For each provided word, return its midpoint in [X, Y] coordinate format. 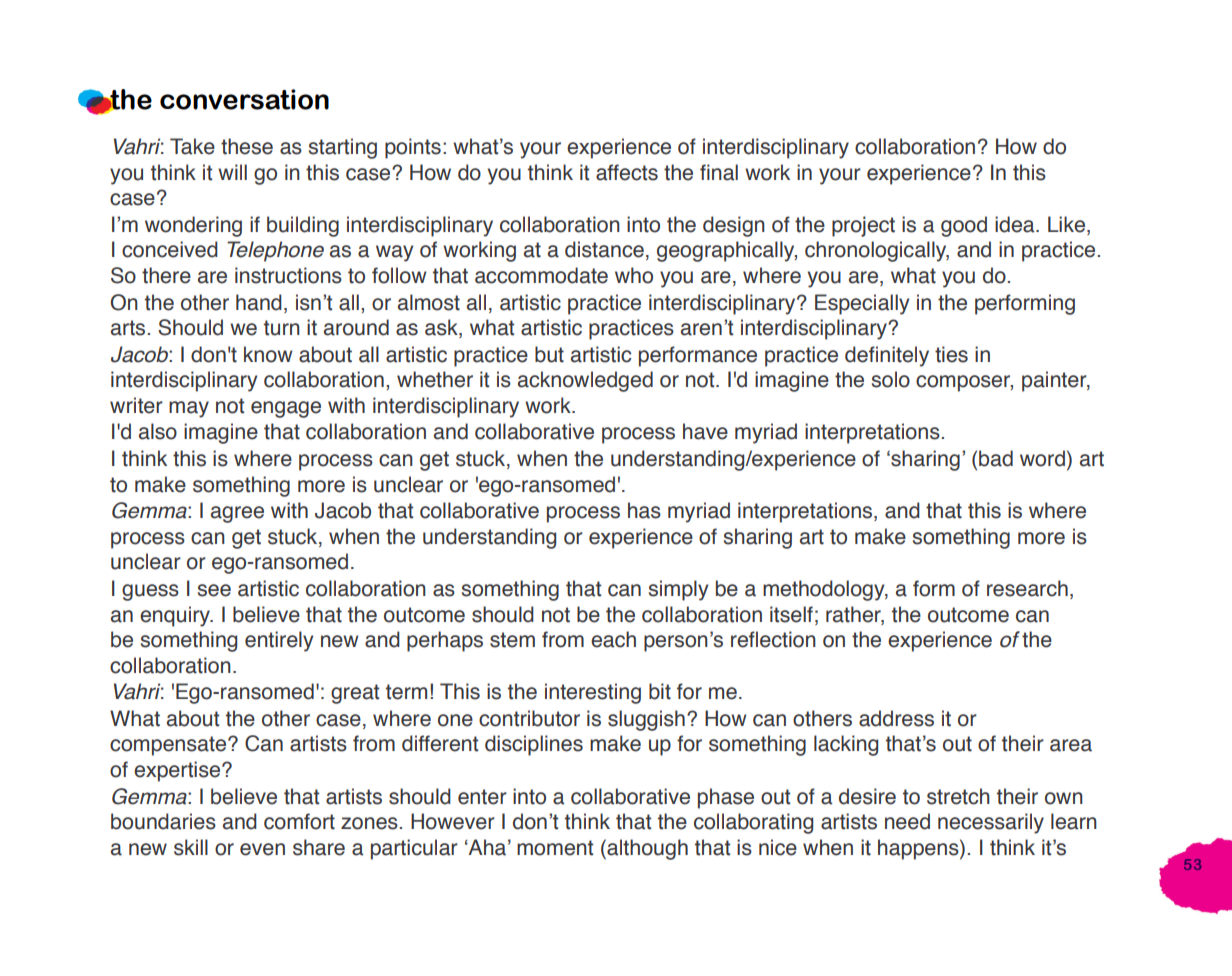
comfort [299, 821]
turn [282, 328]
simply [678, 590]
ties [951, 354]
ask [442, 328]
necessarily [991, 823]
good [964, 226]
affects [627, 172]
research [1027, 588]
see [214, 590]
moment [555, 848]
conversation [244, 99]
